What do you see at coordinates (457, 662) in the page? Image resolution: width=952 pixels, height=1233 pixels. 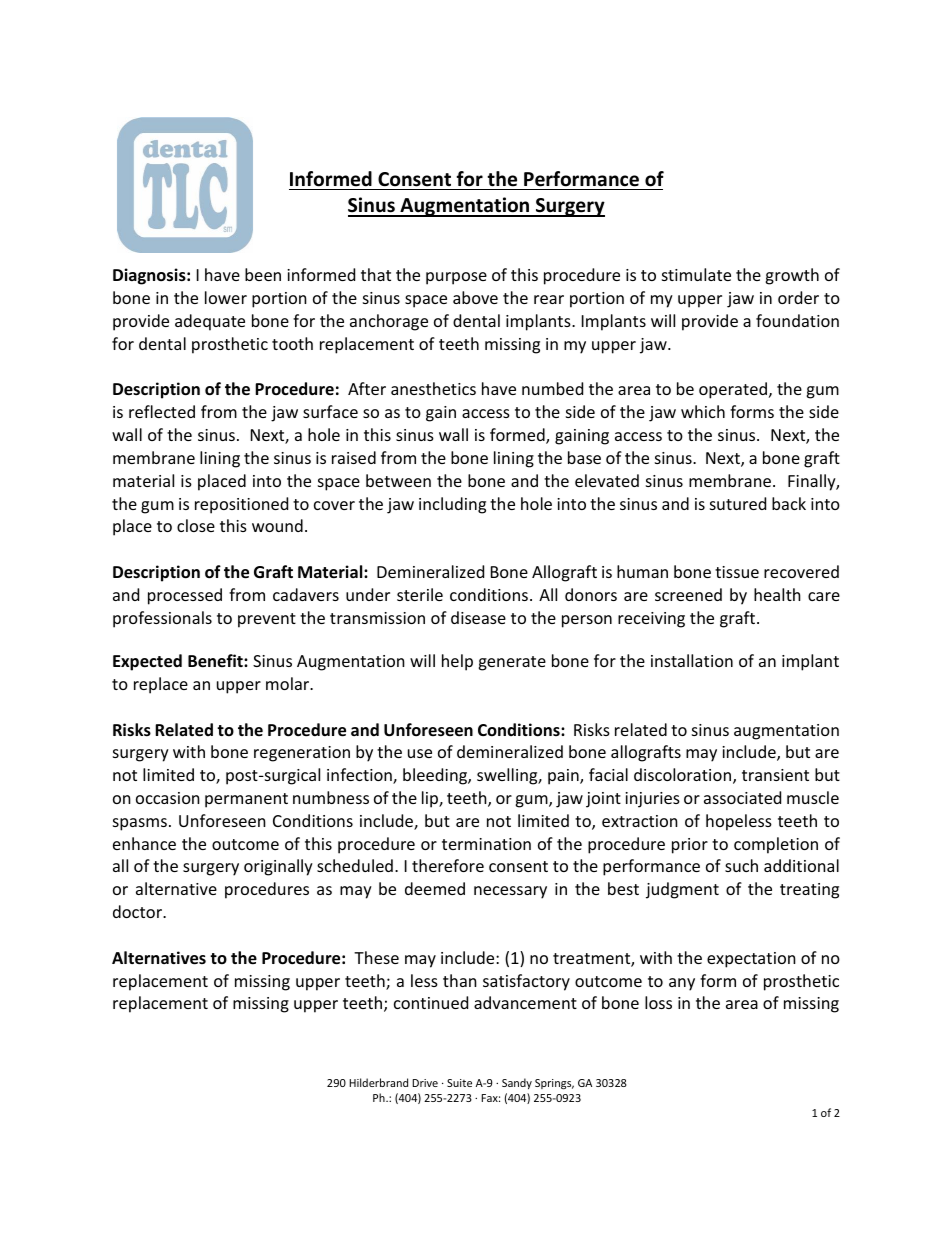 I see `help` at bounding box center [457, 662].
